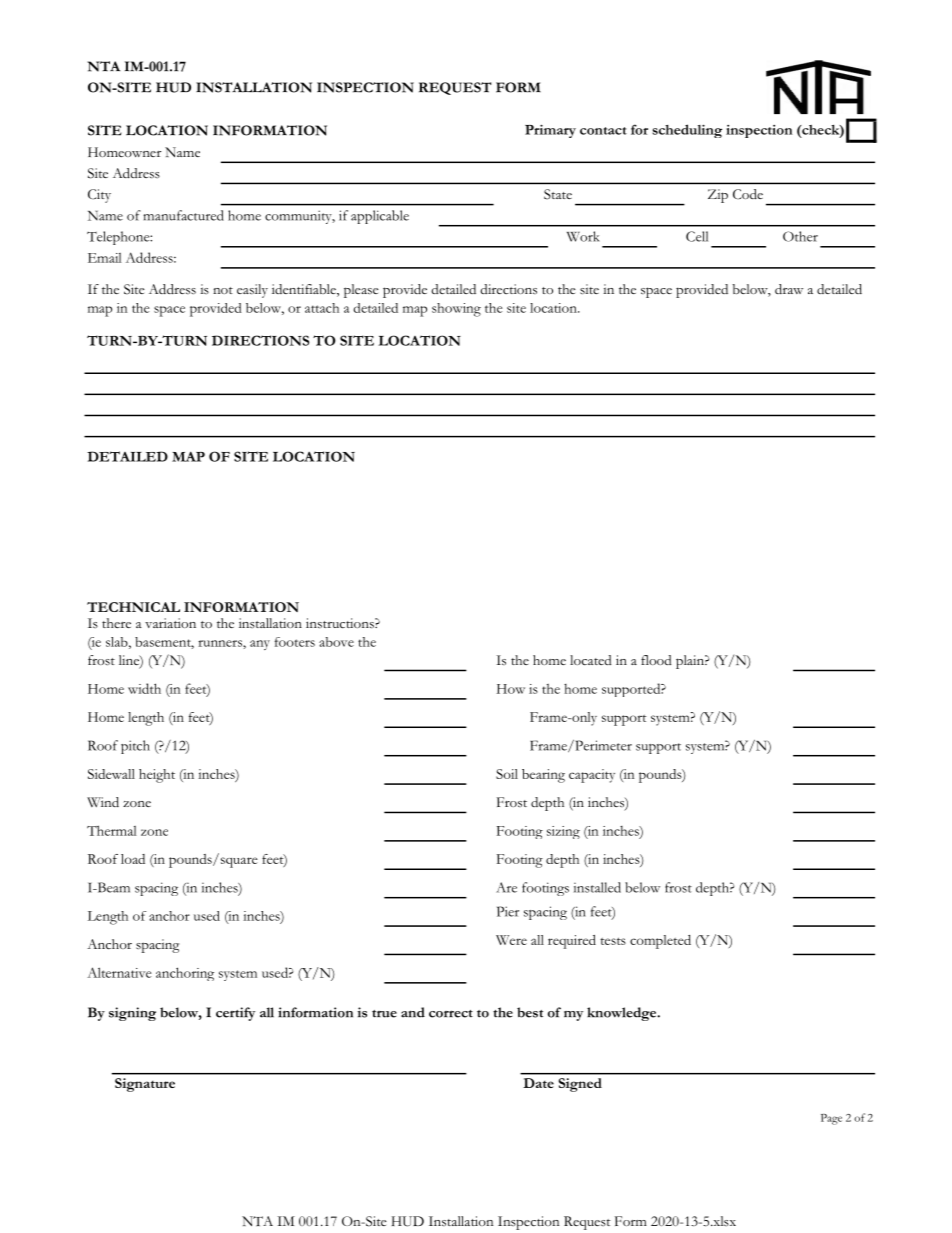 The height and width of the screenshot is (1233, 952). Describe the element at coordinates (145, 1085) in the screenshot. I see `Signature` at that location.
